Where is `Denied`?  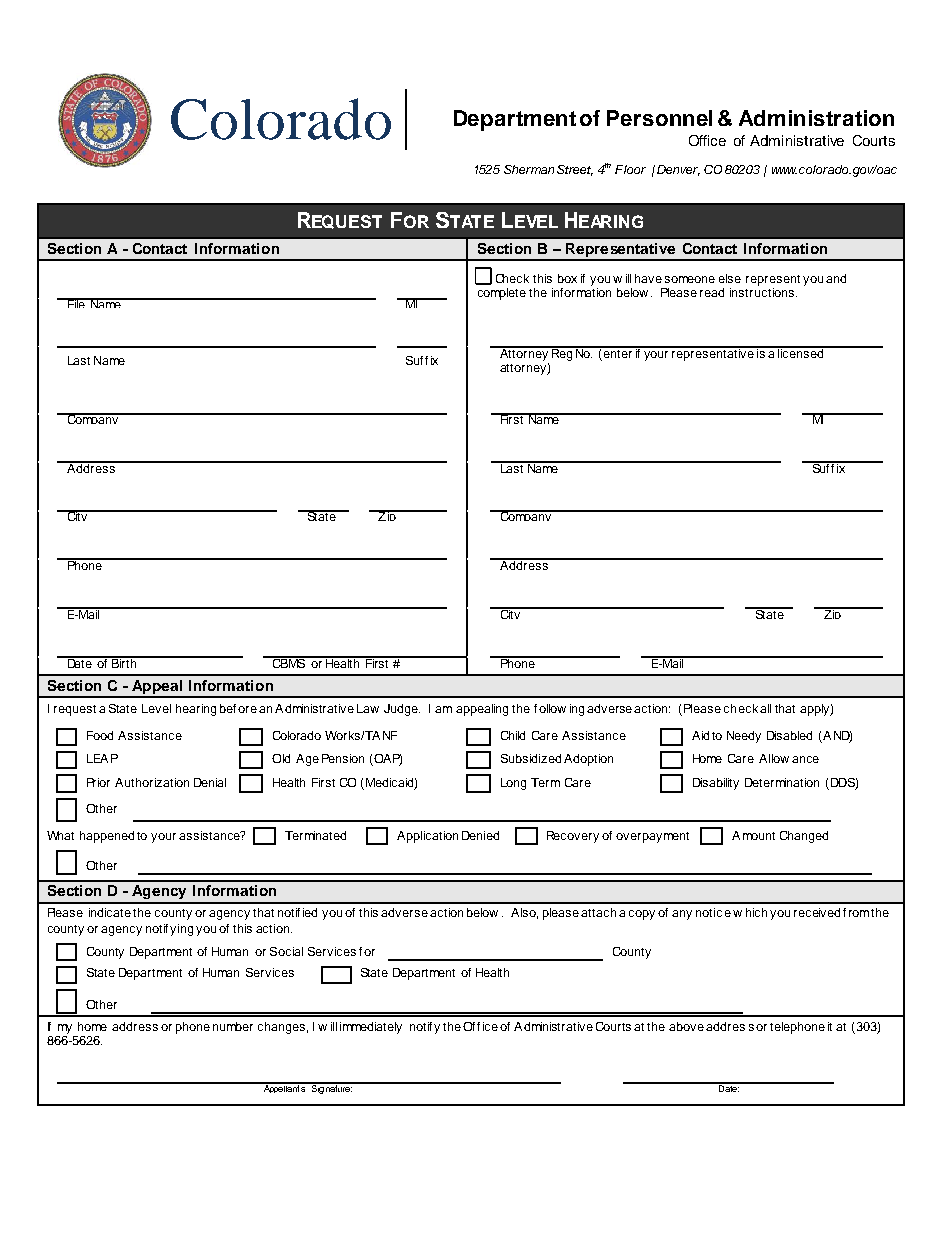
Denied is located at coordinates (480, 835).
